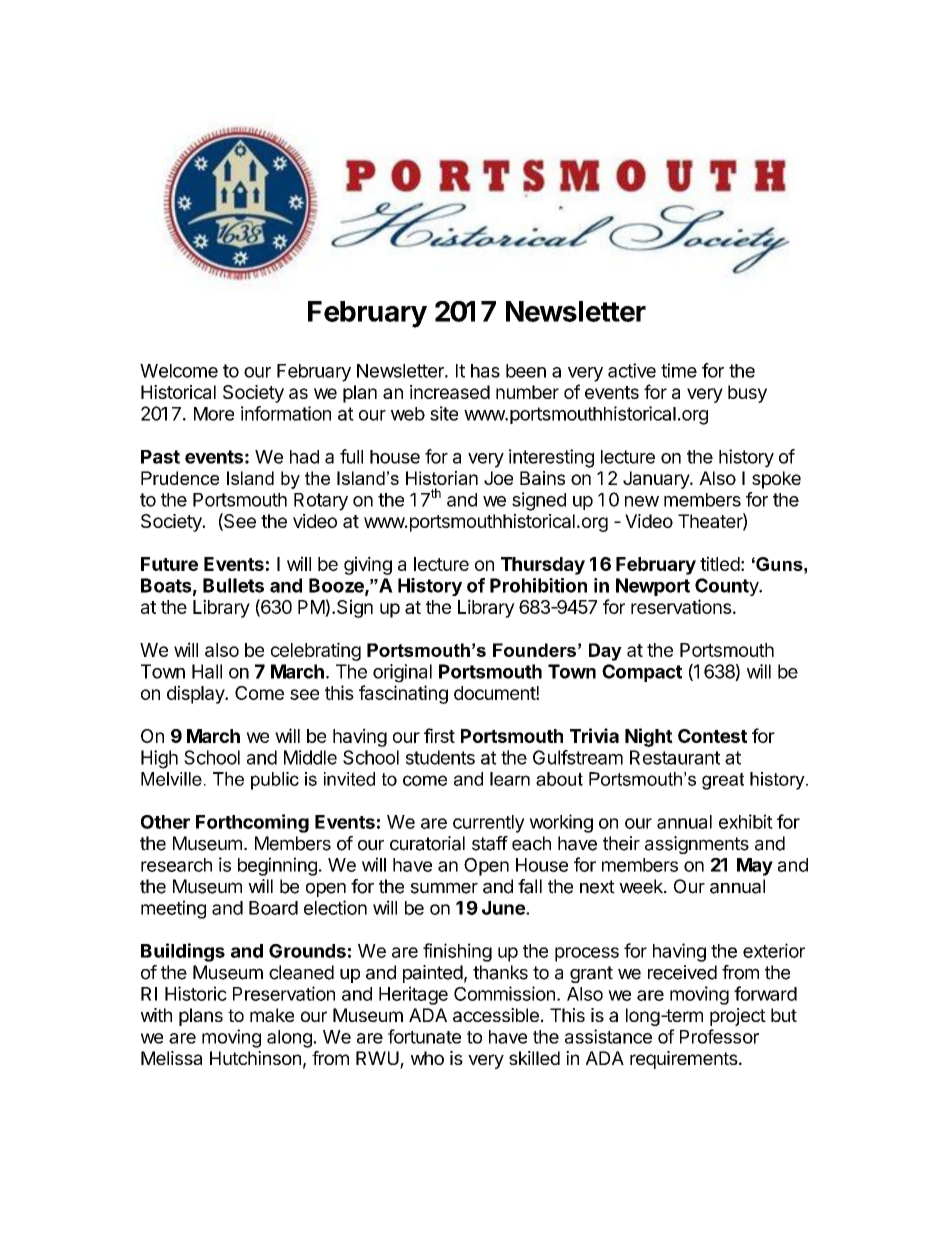  Describe the element at coordinates (255, 1058) in the page. I see `Hutchinson` at that location.
